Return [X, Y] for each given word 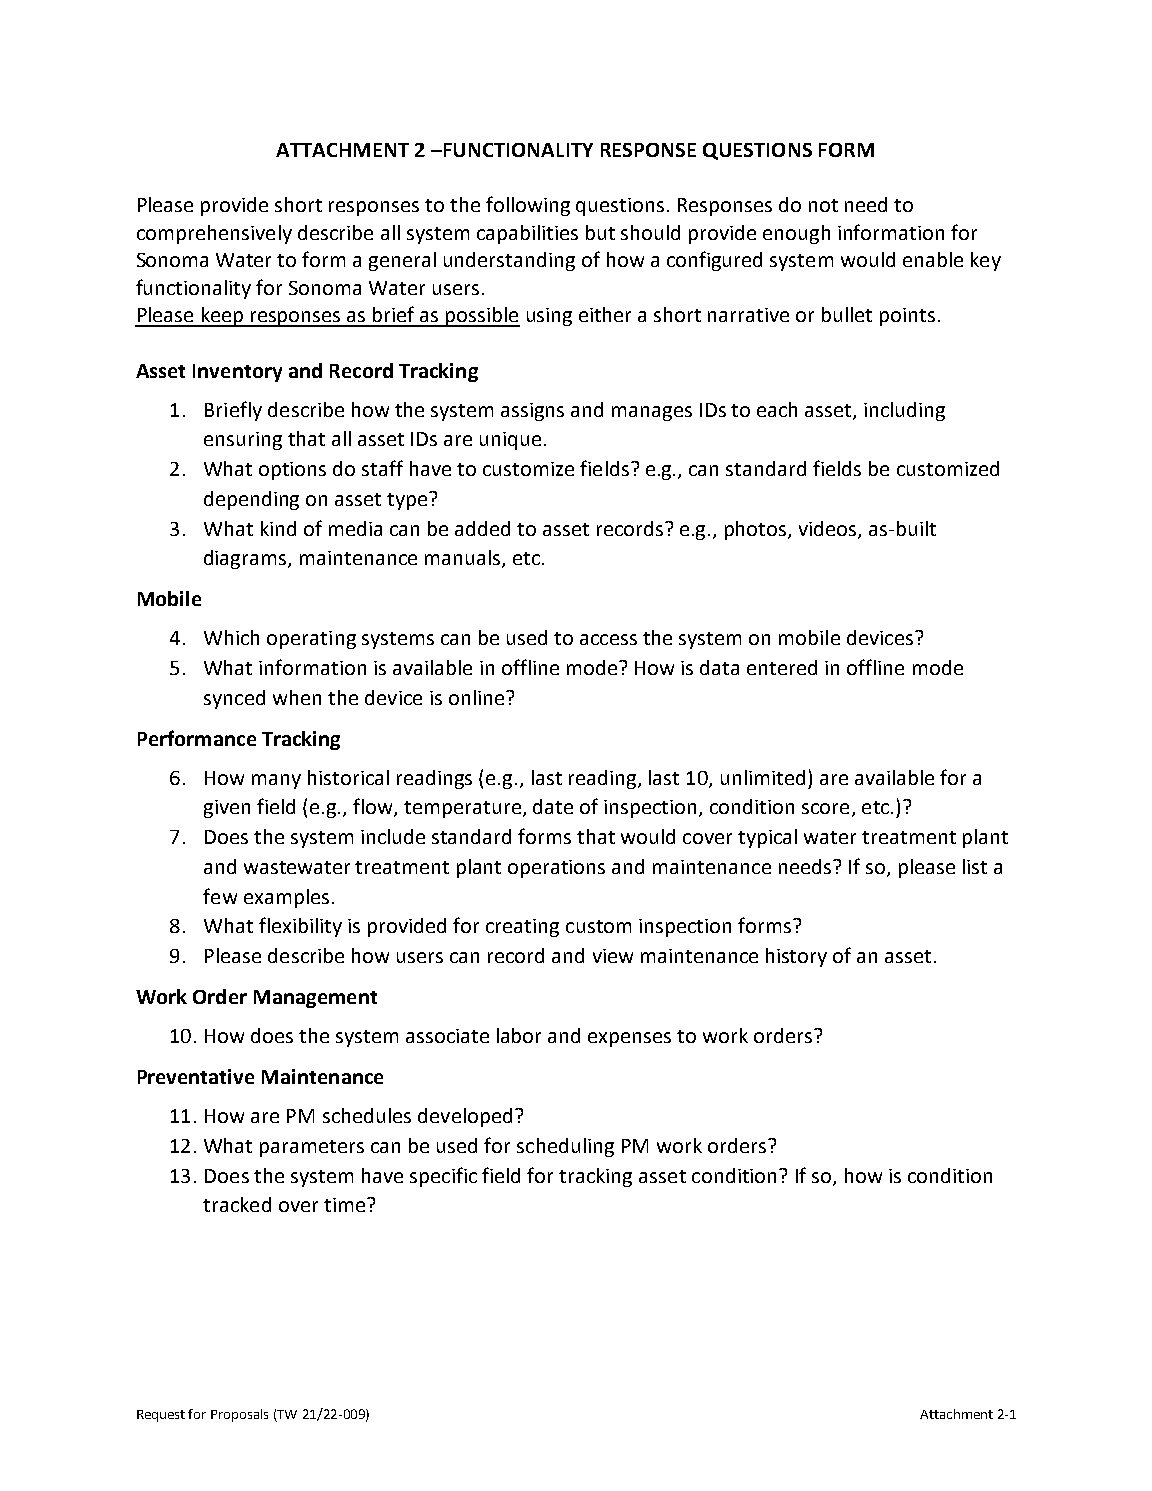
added [482, 528]
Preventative [196, 1076]
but [600, 232]
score [825, 808]
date [553, 806]
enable [933, 259]
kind [278, 528]
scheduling [565, 1147]
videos [829, 529]
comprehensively [214, 234]
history [796, 957]
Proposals [239, 1415]
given [227, 809]
